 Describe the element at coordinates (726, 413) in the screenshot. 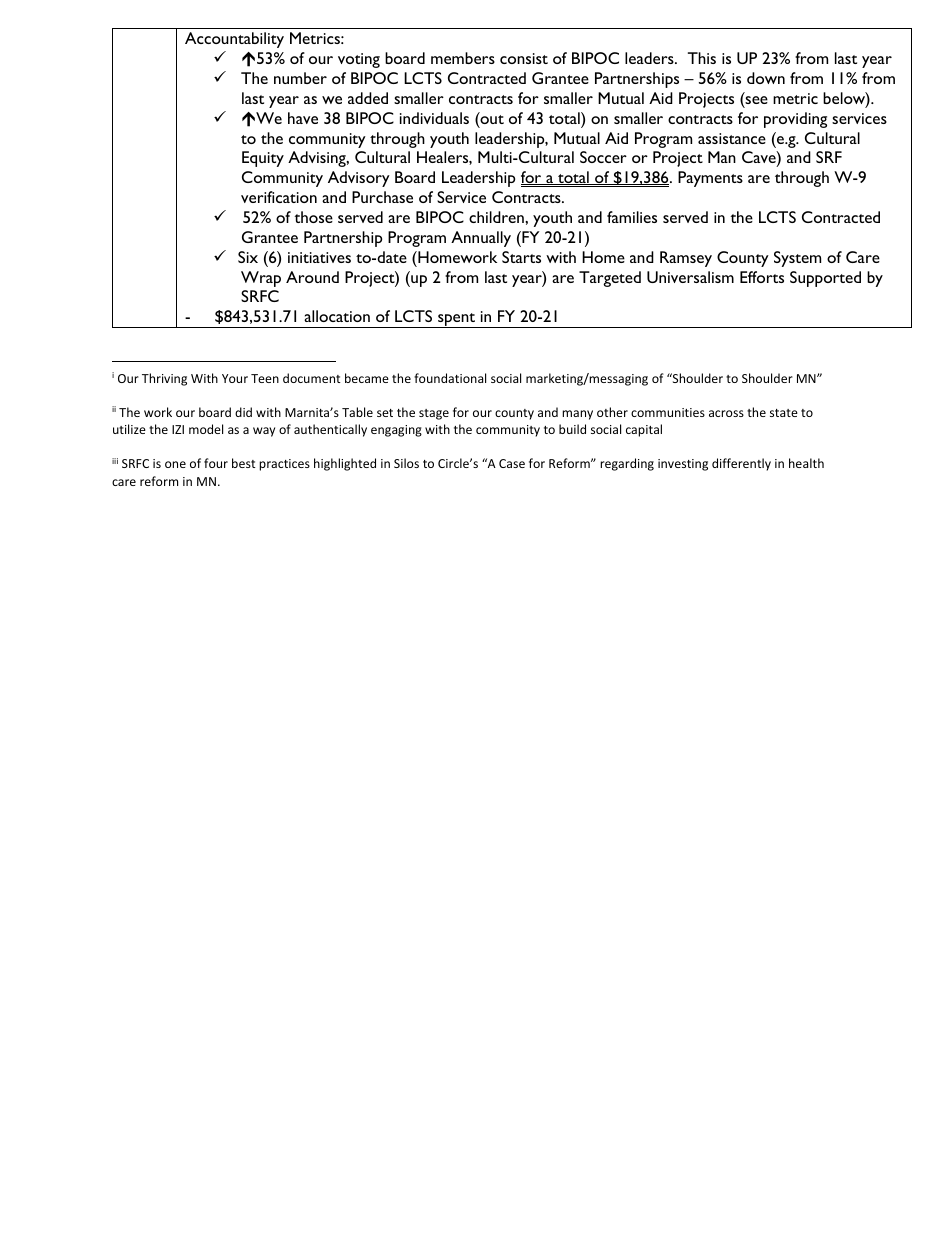

I see `across` at that location.
